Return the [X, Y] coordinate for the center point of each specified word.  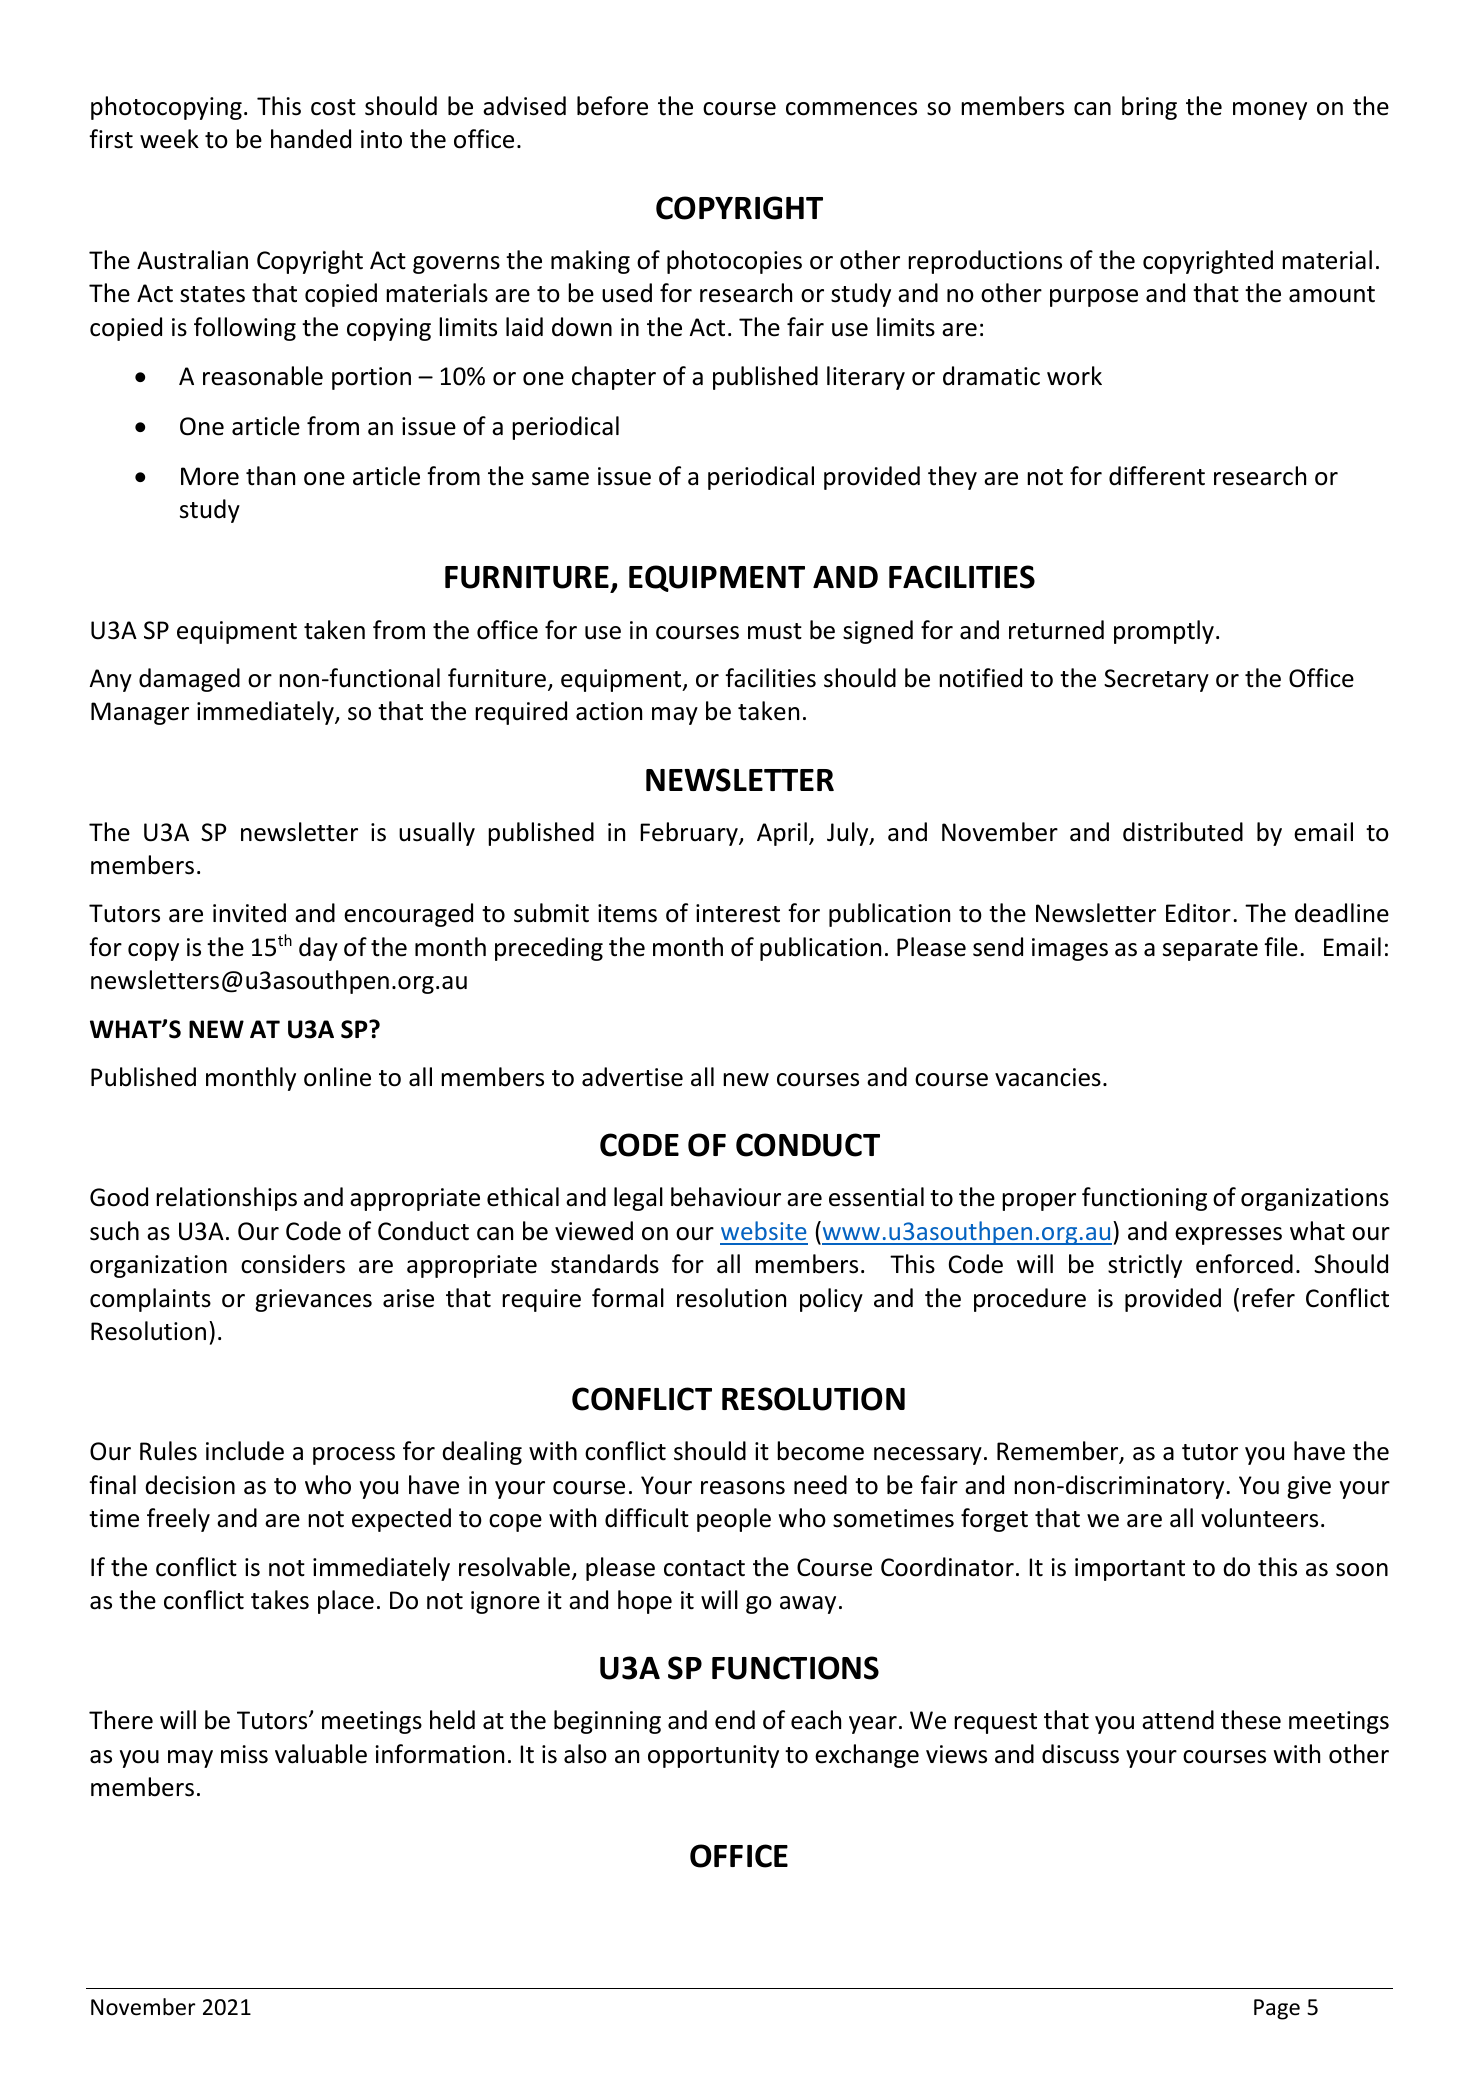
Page [1277, 2009]
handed [311, 139]
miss [244, 1754]
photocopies [734, 262]
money [1270, 111]
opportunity [713, 1756]
